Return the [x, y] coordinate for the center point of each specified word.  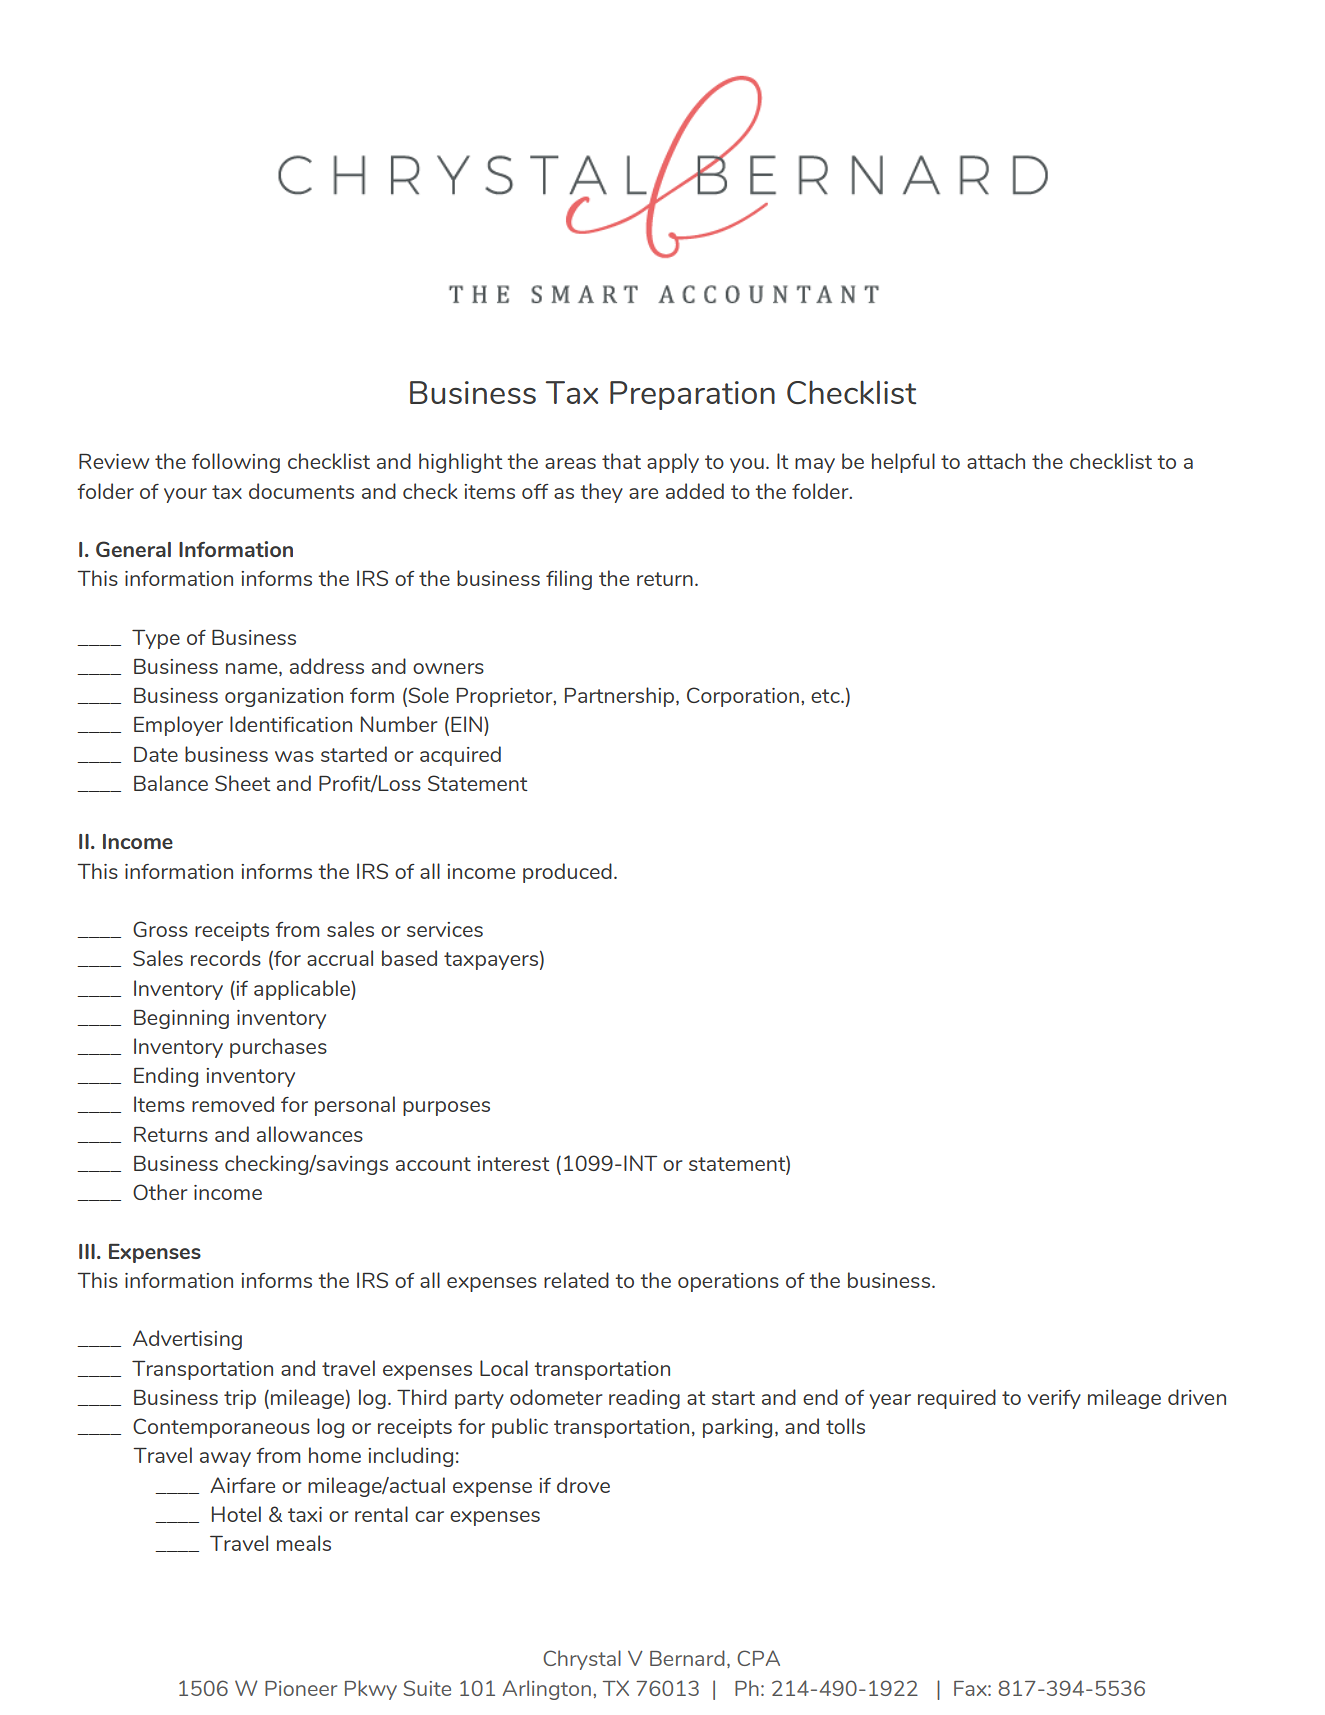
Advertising [187, 1340]
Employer [178, 726]
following [236, 463]
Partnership [621, 697]
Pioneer [301, 1688]
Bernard [687, 1658]
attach [996, 461]
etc [826, 696]
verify [1054, 1399]
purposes [446, 1108]
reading [644, 1399]
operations [728, 1282]
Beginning [181, 1019]
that [621, 461]
